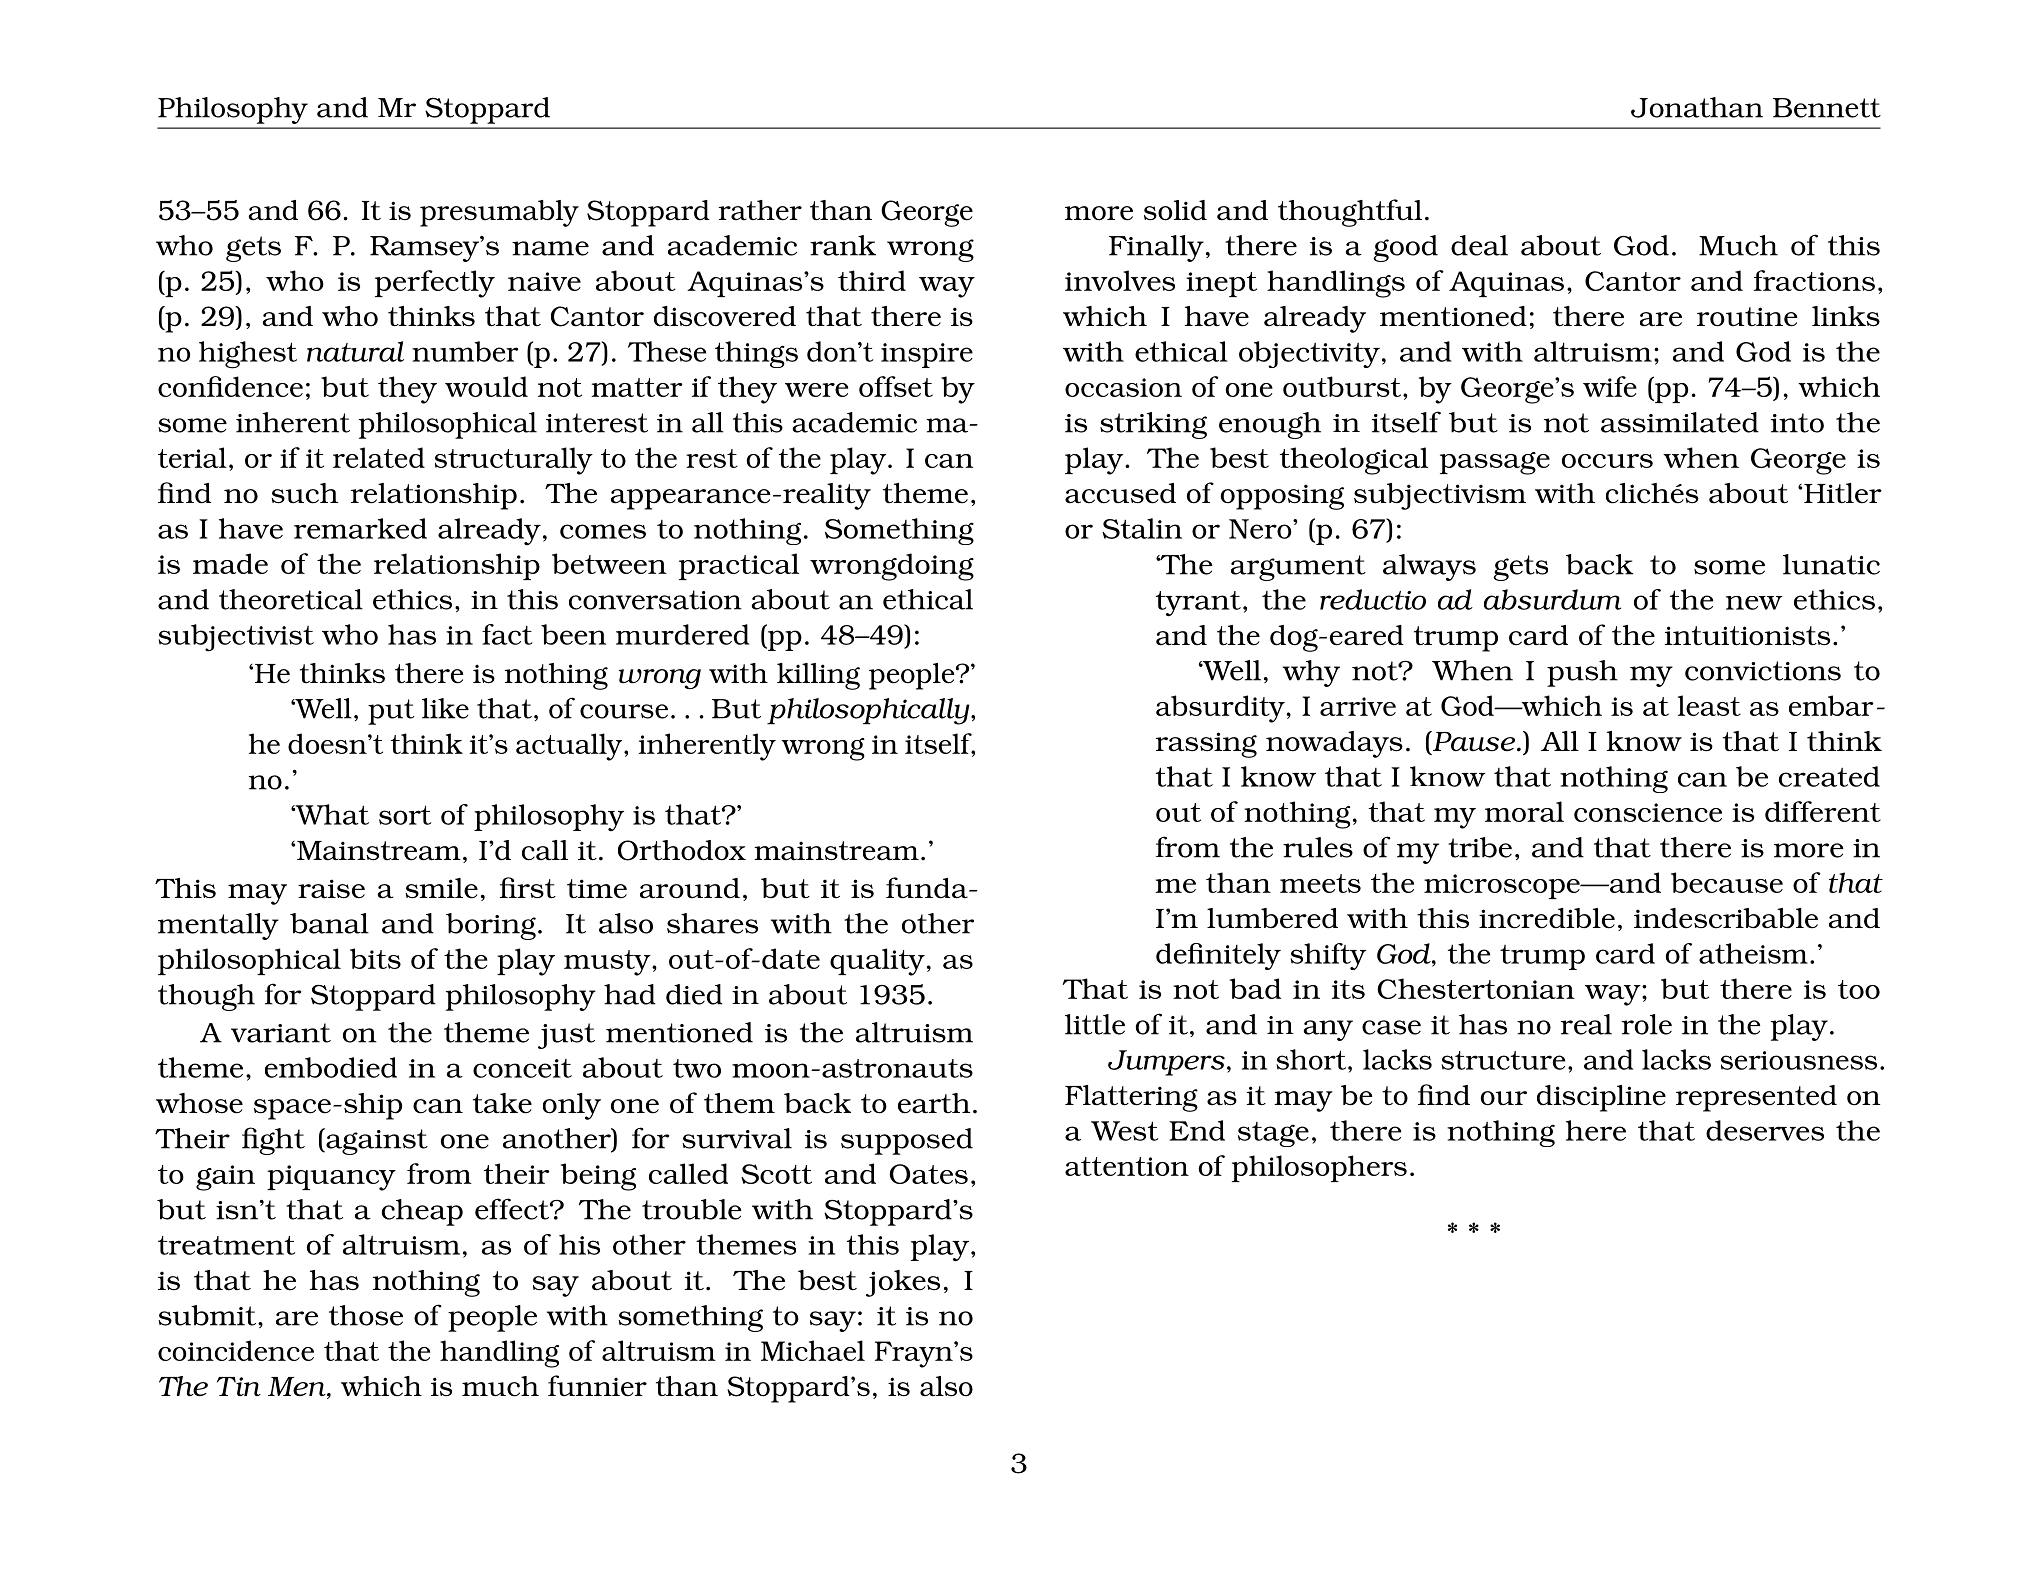  I want to click on occurs, so click(1607, 461).
